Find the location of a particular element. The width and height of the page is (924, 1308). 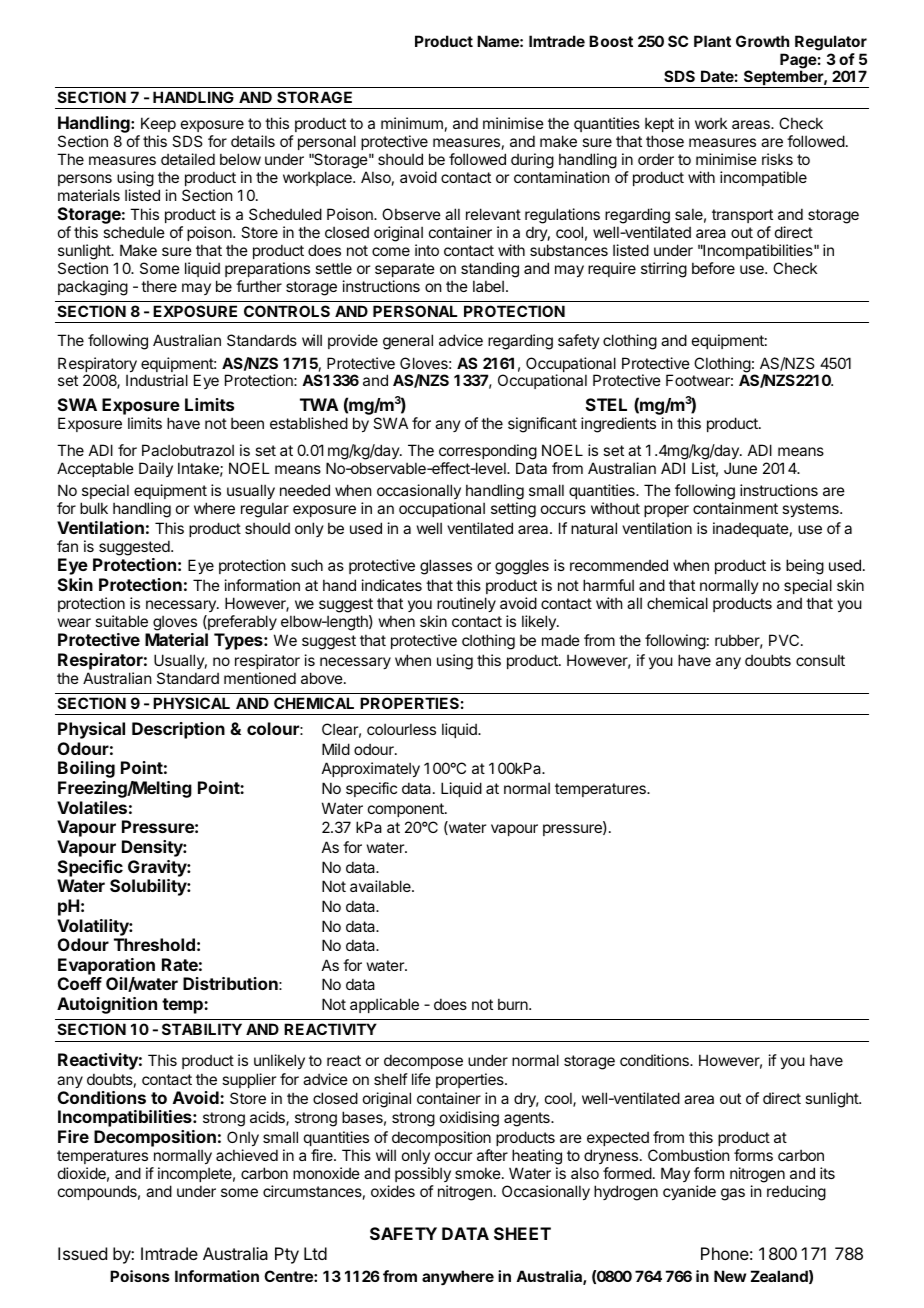

Issued is located at coordinates (82, 1253).
